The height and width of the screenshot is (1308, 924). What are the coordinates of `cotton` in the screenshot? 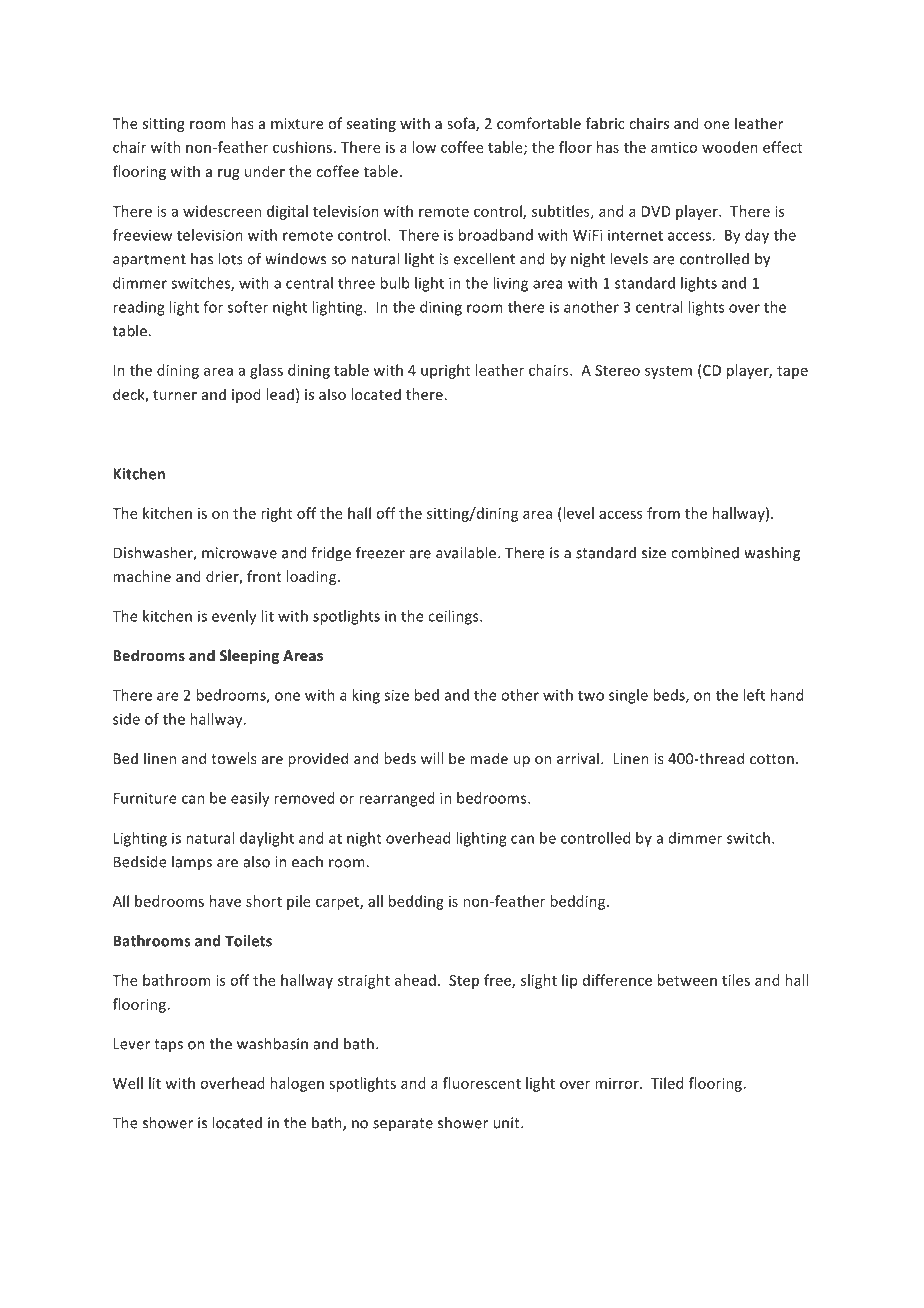 It's located at (772, 759).
